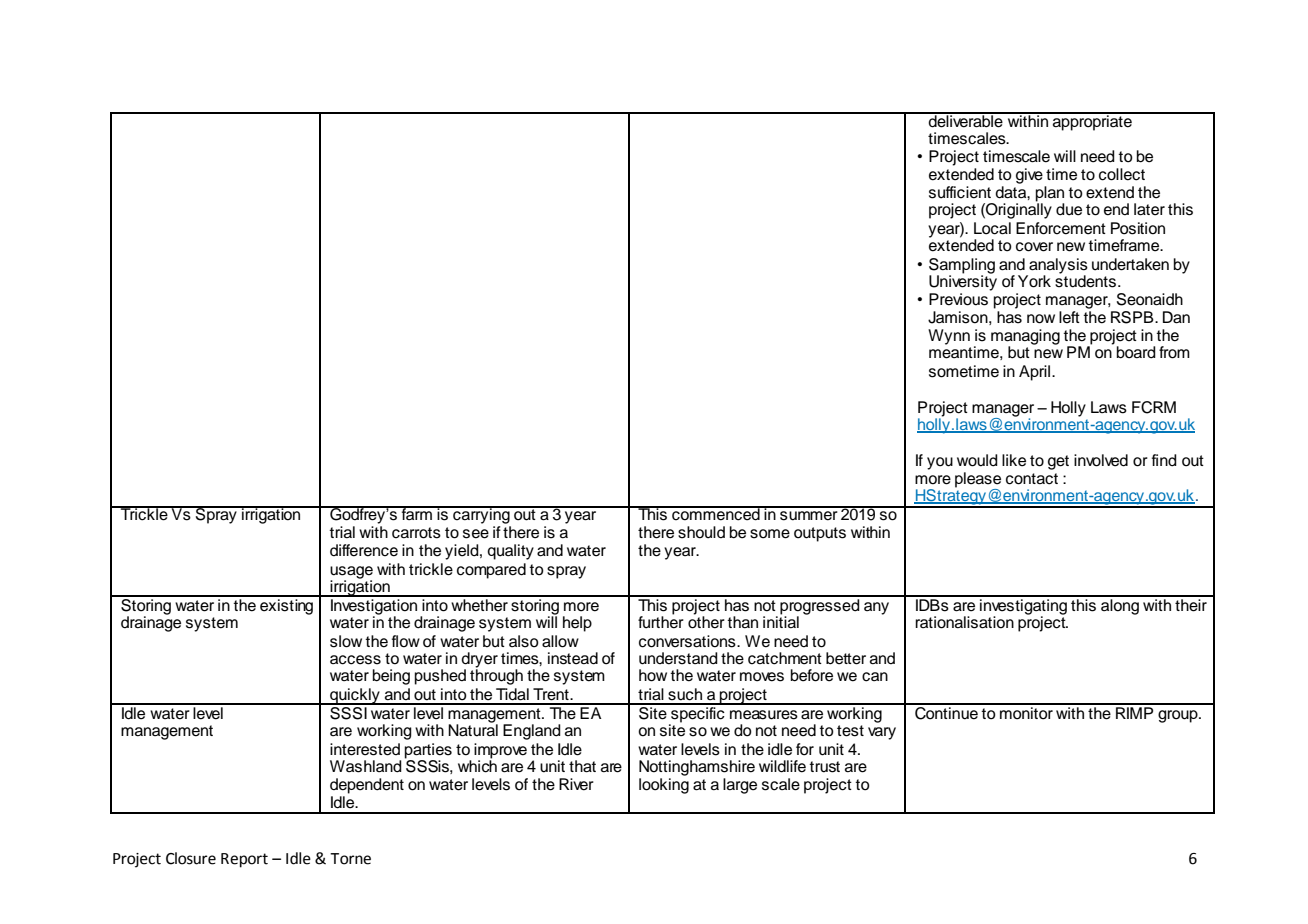 The width and height of the screenshot is (1308, 924). What do you see at coordinates (964, 622) in the screenshot?
I see `rationalisation` at bounding box center [964, 622].
